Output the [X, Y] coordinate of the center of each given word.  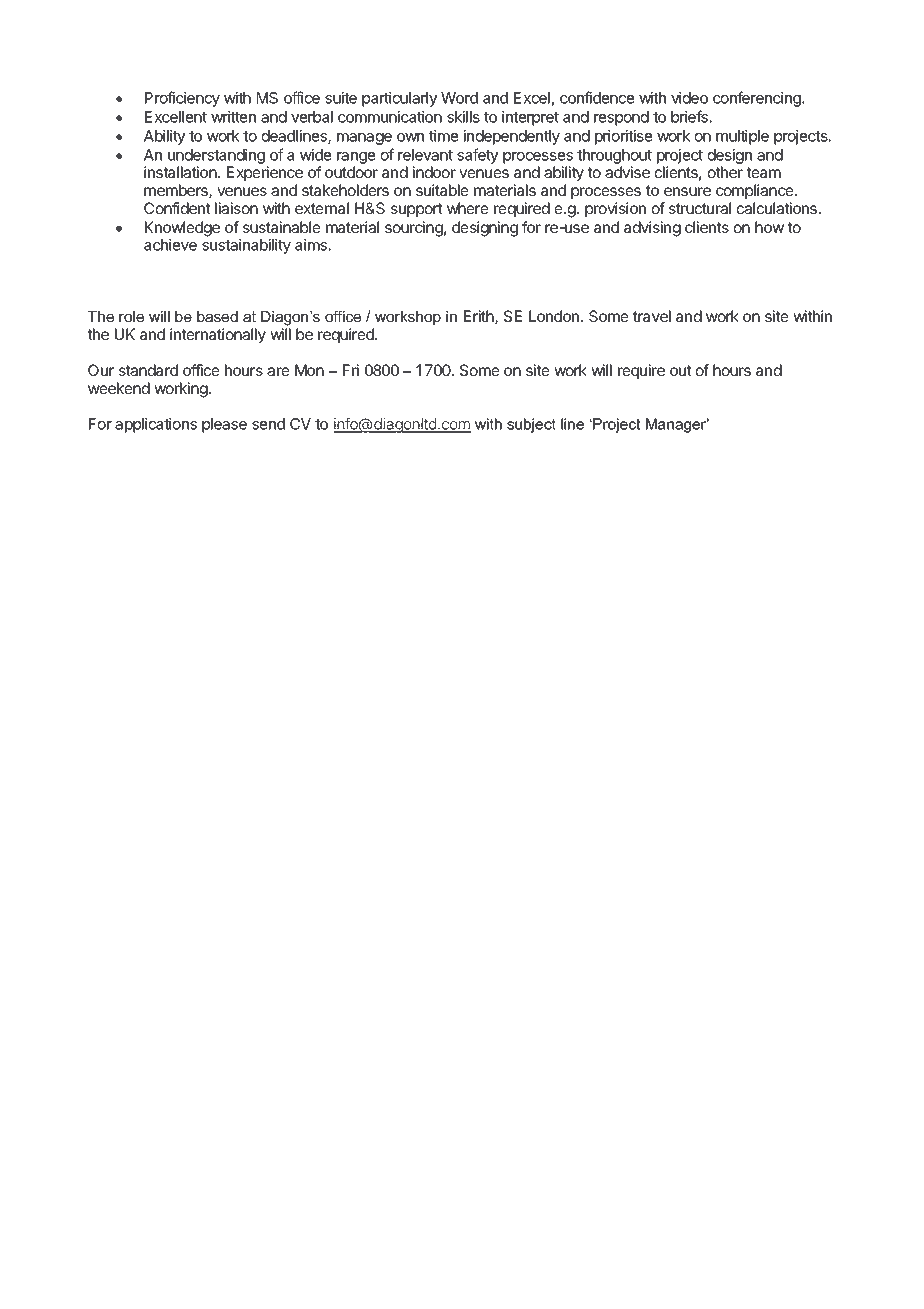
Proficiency [182, 99]
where [468, 208]
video [689, 98]
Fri [351, 370]
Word [459, 98]
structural [700, 208]
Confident [177, 208]
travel [652, 316]
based [217, 316]
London [555, 316]
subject [531, 425]
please [224, 425]
